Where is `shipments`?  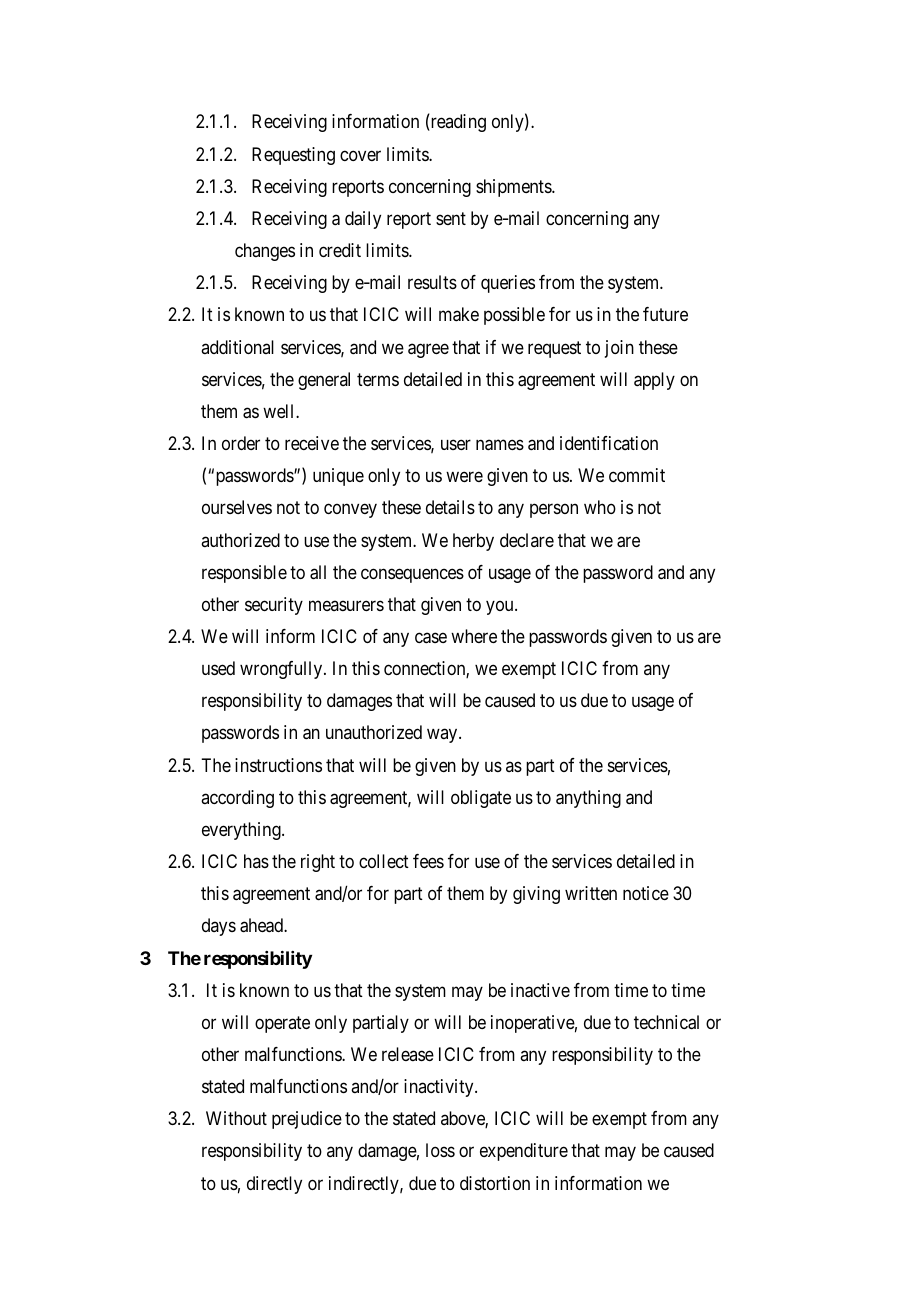 shipments is located at coordinates (514, 188).
